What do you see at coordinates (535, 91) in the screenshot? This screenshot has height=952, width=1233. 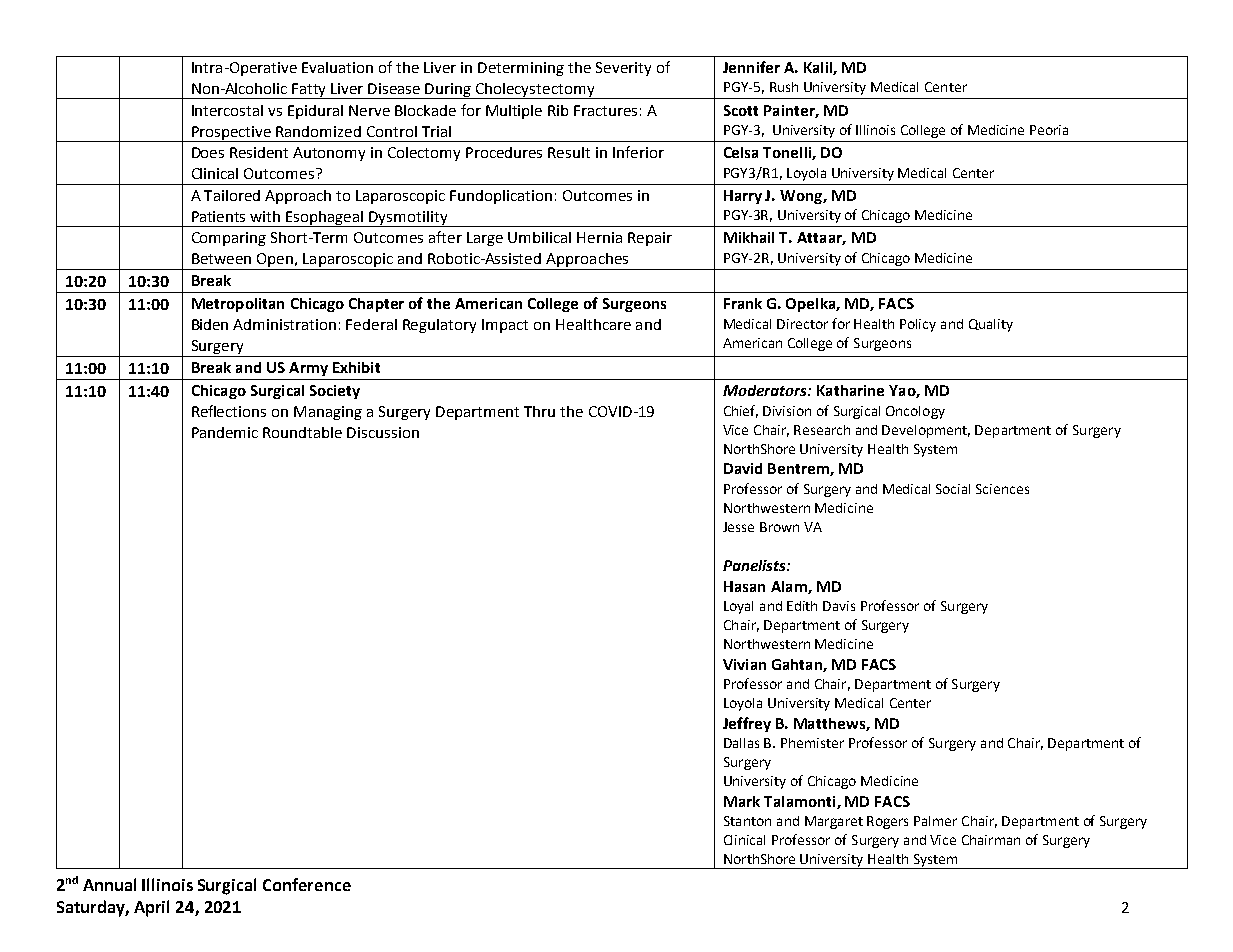 I see `Cholecystectomy` at bounding box center [535, 91].
